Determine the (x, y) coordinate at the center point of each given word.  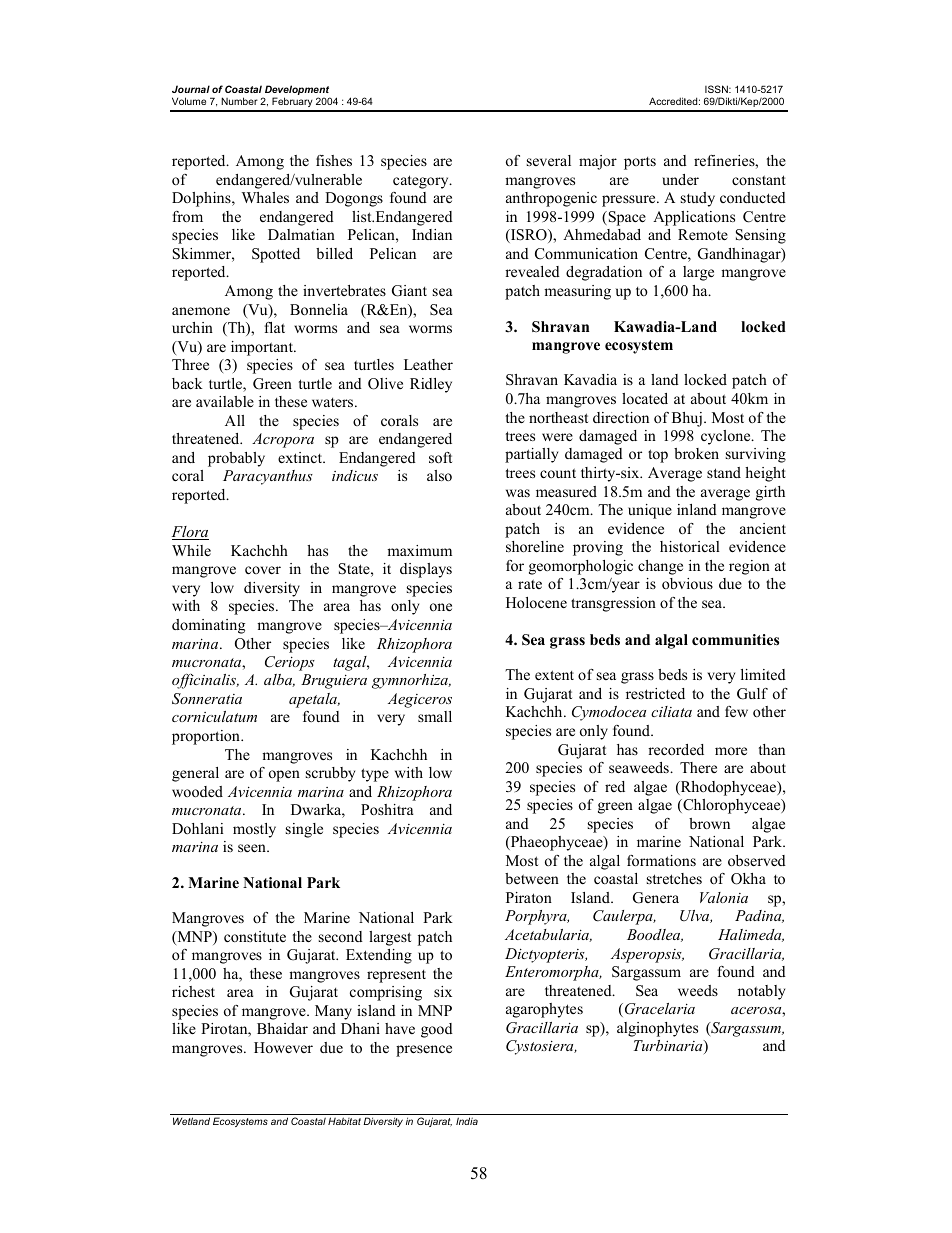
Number (239, 101)
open (284, 776)
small (435, 716)
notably (761, 992)
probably (236, 459)
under (680, 179)
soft (440, 457)
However (283, 1047)
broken (696, 453)
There (698, 767)
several (549, 160)
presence (424, 1051)
